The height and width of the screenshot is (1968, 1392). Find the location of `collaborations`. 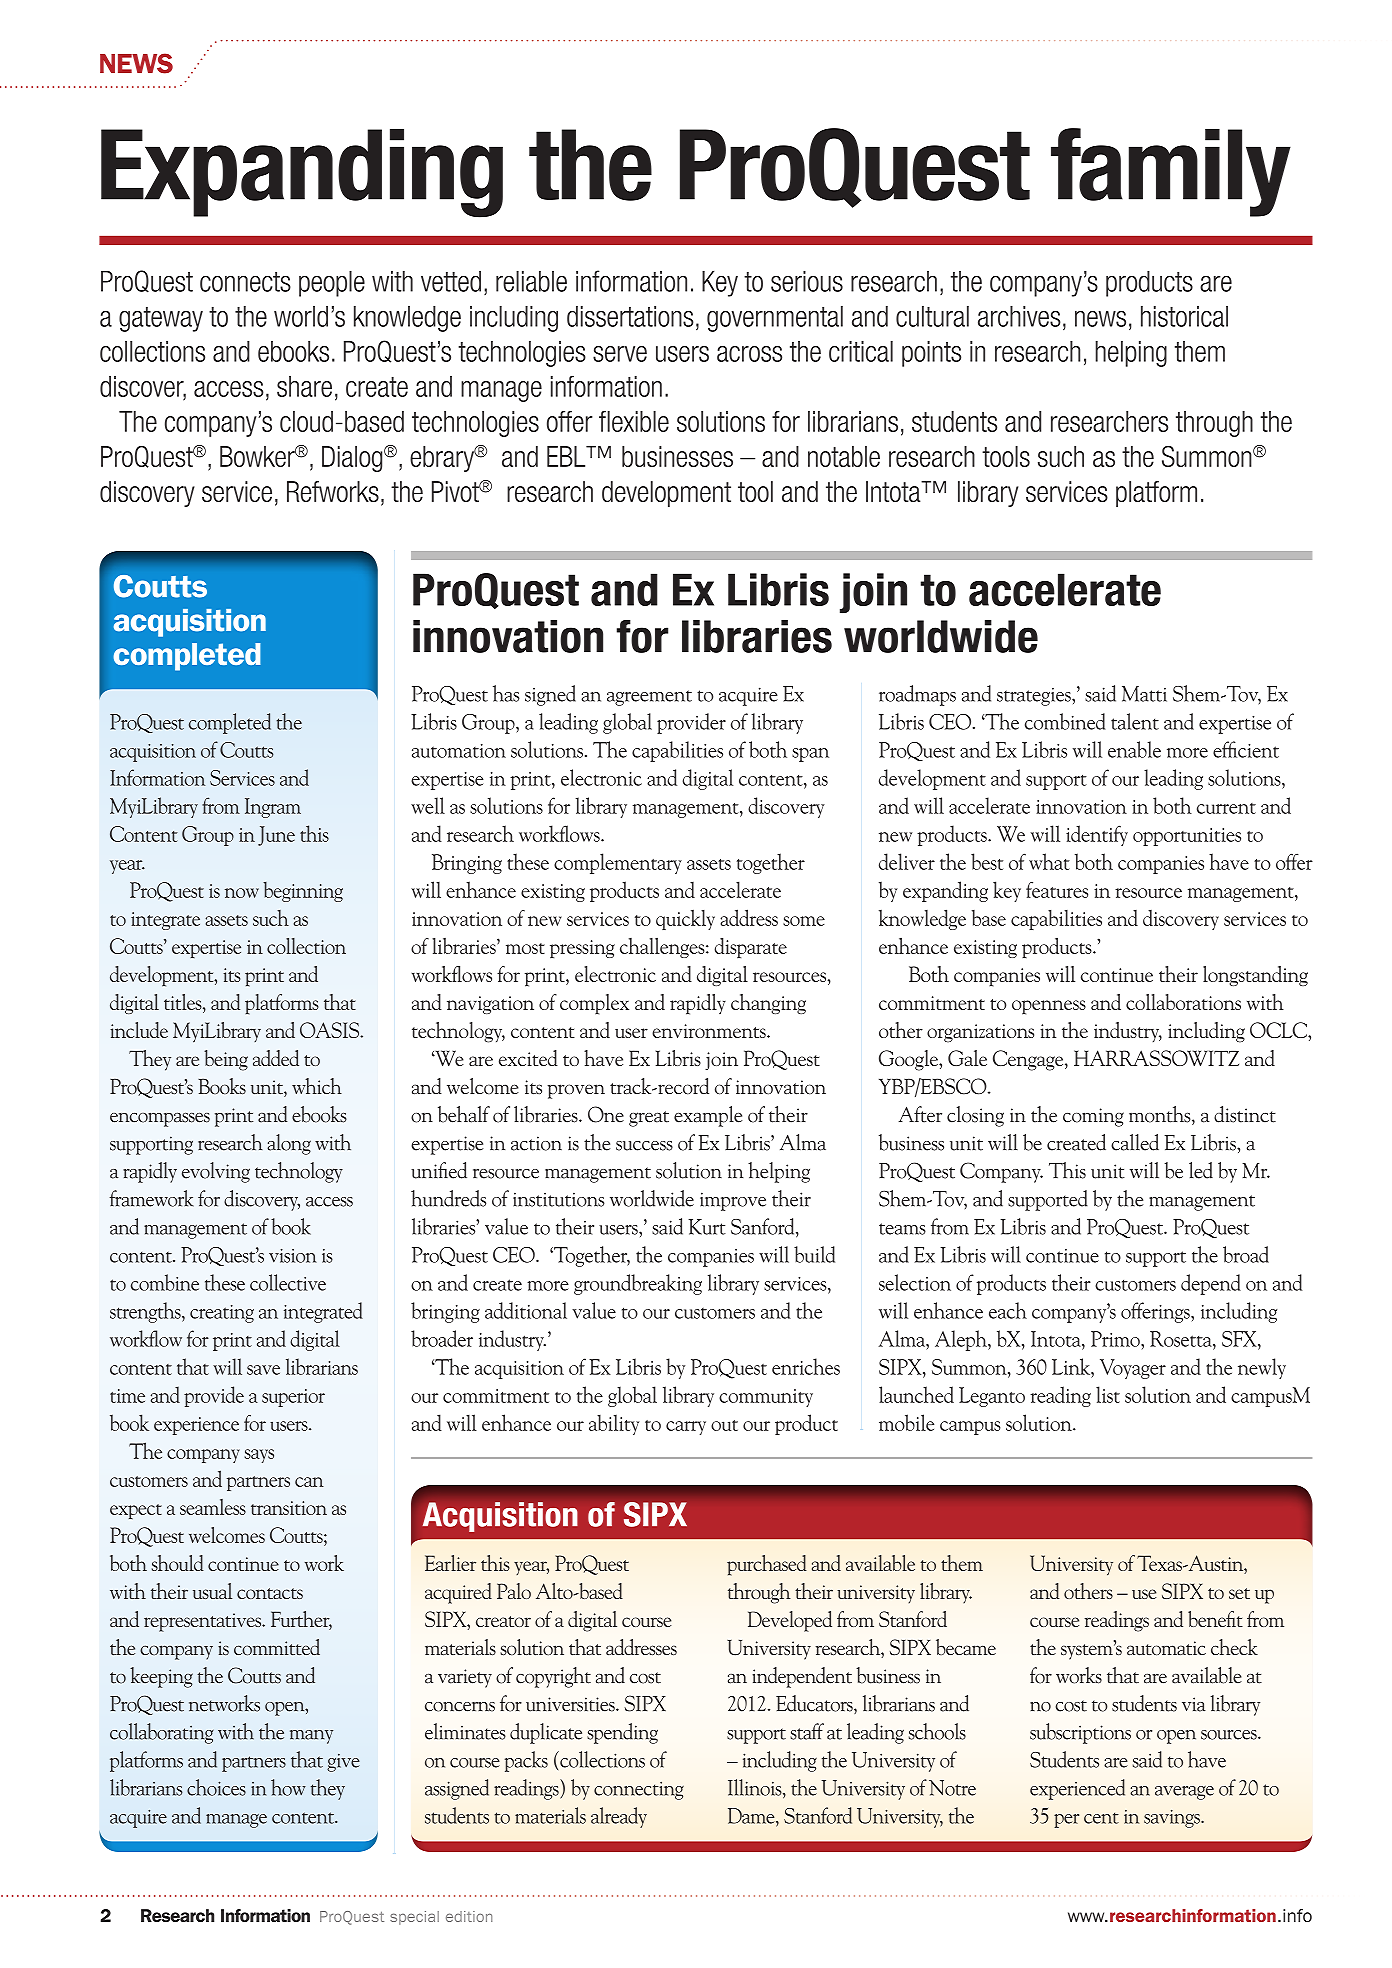

collaborations is located at coordinates (1183, 1002).
